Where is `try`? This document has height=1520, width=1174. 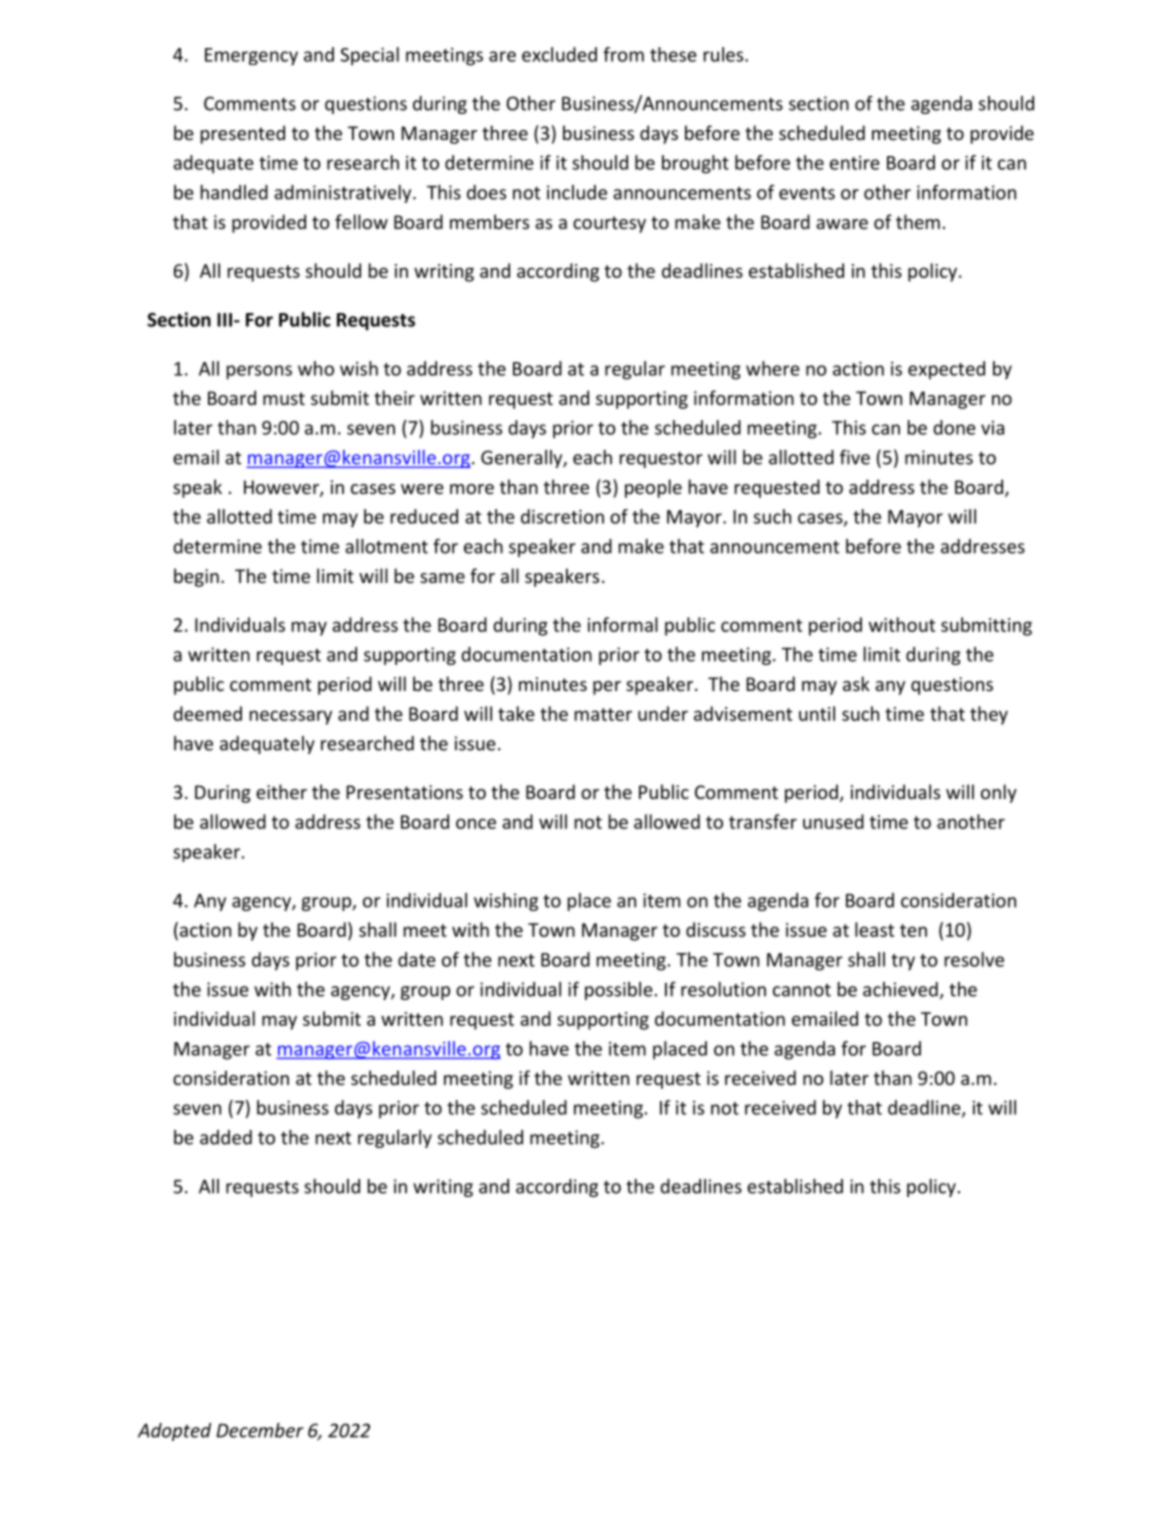 try is located at coordinates (903, 962).
